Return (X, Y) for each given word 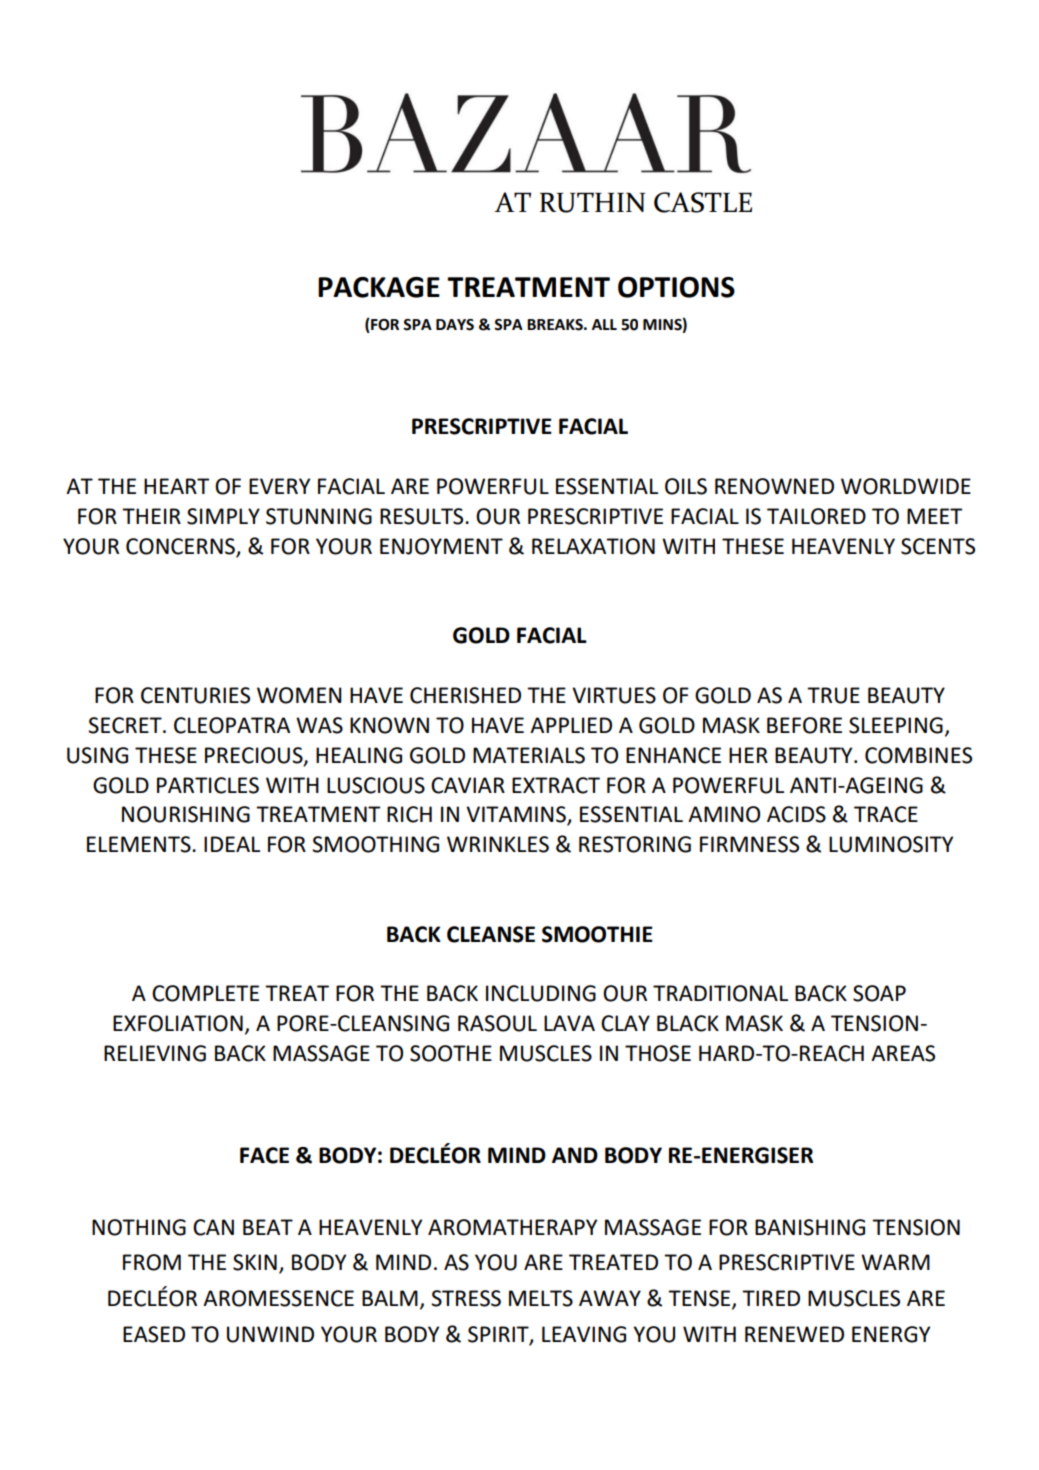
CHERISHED (465, 695)
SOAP (879, 993)
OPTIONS (676, 287)
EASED (154, 1334)
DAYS (455, 325)
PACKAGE (379, 287)
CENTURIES (195, 695)
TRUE (833, 695)
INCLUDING (541, 993)
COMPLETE (205, 993)
